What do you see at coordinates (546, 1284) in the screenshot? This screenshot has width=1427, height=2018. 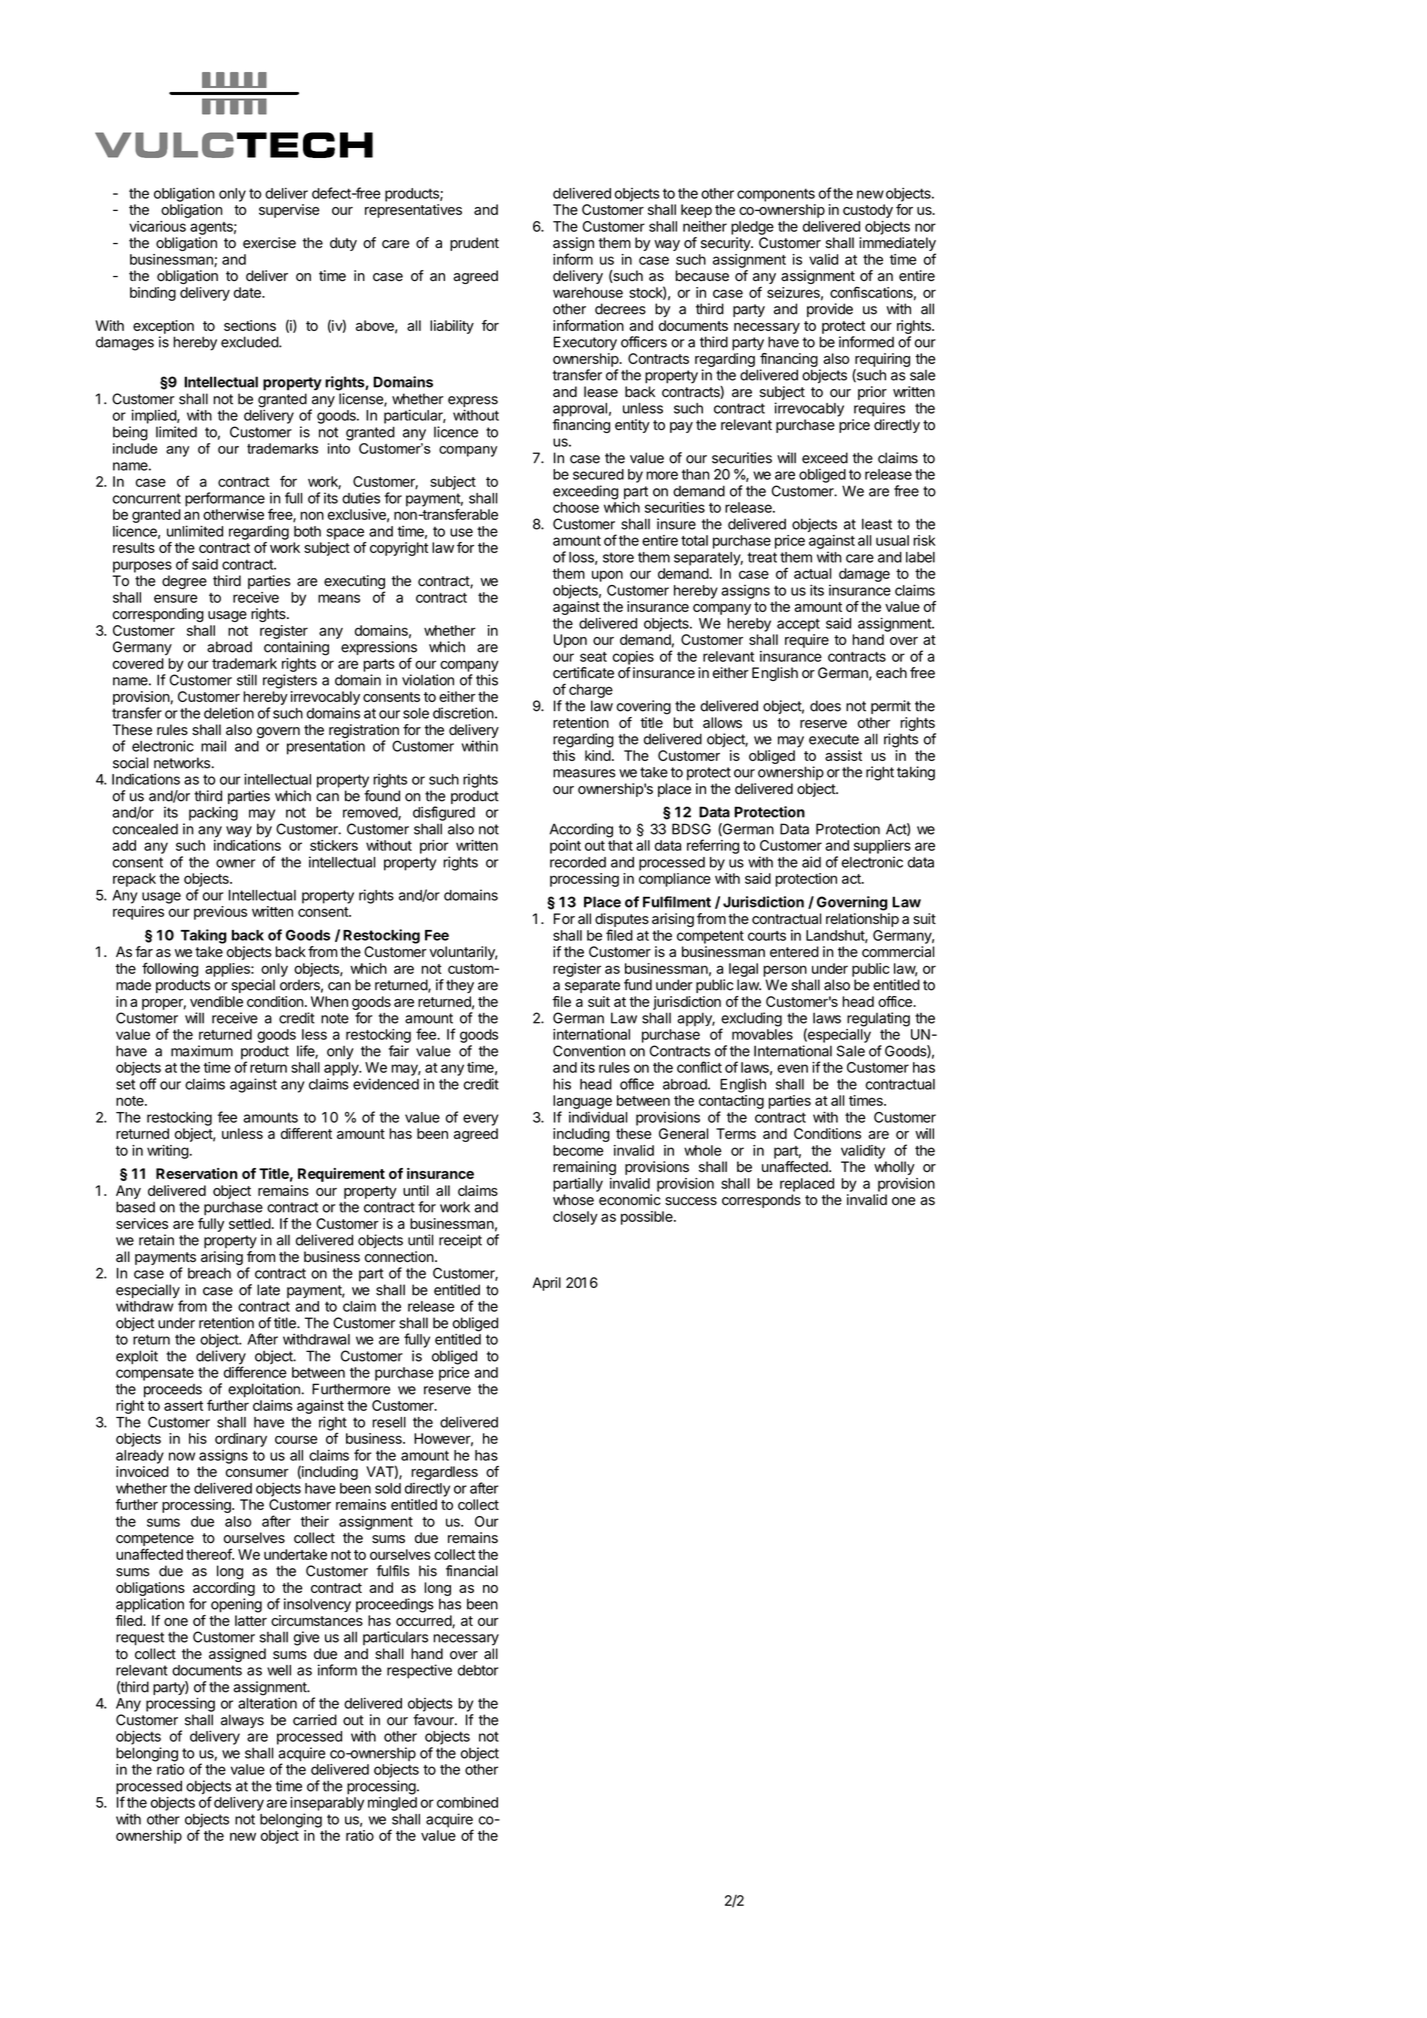 I see `April` at bounding box center [546, 1284].
